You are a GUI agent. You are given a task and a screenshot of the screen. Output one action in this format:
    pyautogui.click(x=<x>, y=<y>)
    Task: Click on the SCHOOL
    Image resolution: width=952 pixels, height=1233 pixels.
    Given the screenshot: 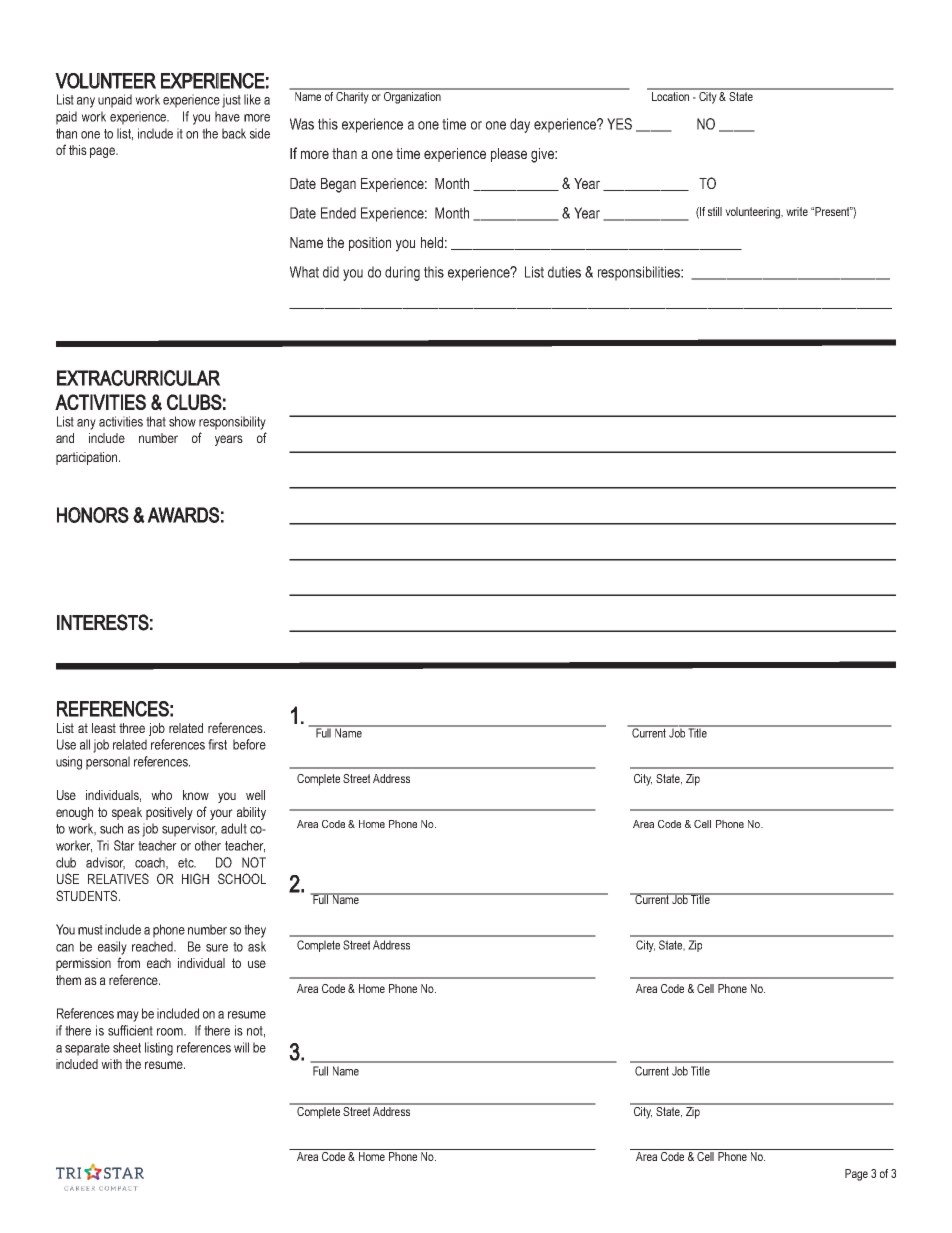 What is the action you would take?
    pyautogui.click(x=242, y=878)
